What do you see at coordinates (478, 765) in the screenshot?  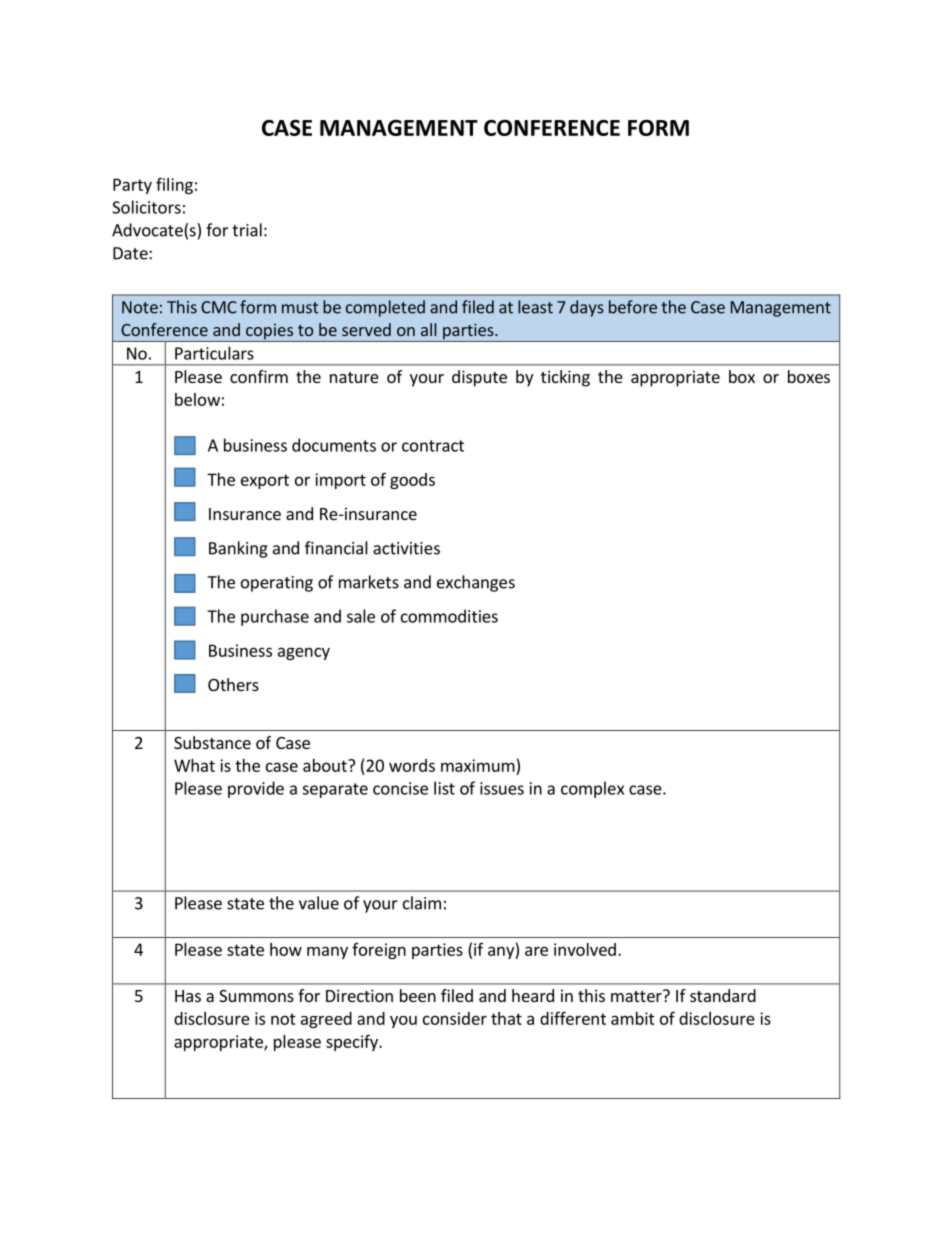 I see `maximum` at bounding box center [478, 765].
